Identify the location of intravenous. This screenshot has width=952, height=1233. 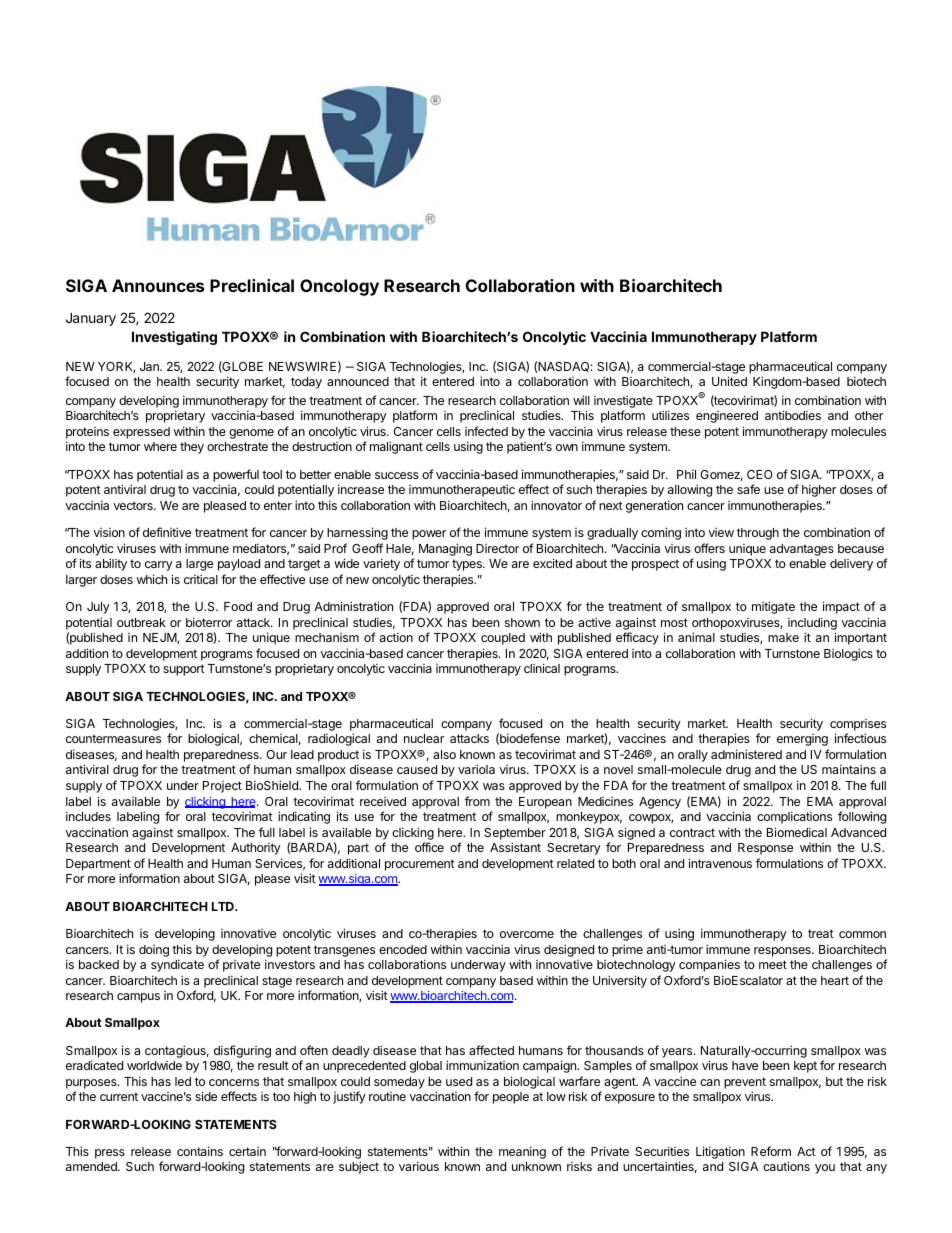
(720, 863).
